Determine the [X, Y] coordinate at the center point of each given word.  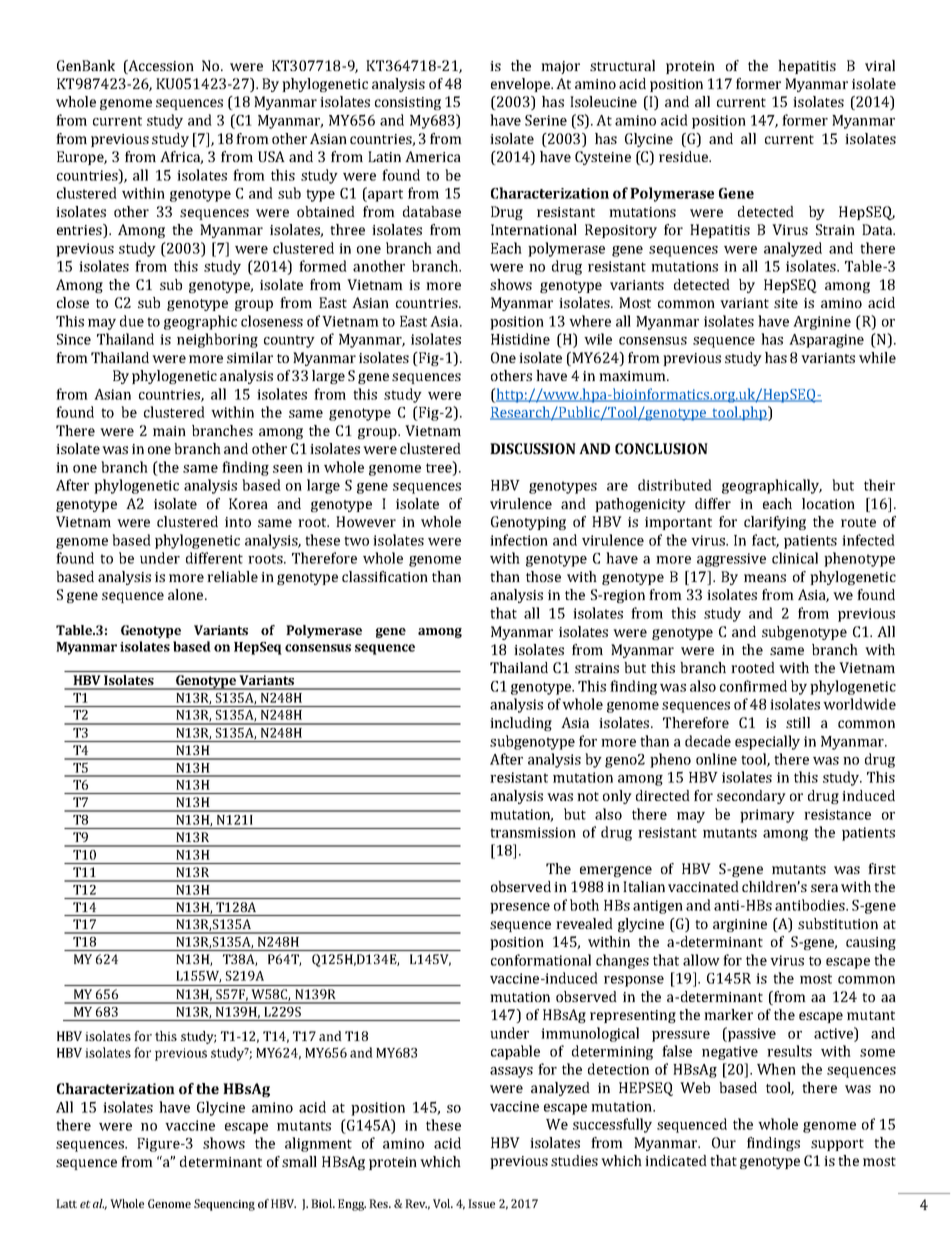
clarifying [775, 523]
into [238, 522]
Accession [160, 65]
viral [880, 65]
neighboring [217, 340]
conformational [541, 960]
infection [519, 540]
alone [187, 594]
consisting [408, 103]
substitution [838, 923]
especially [767, 742]
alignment [318, 1144]
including [521, 724]
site [786, 303]
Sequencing [224, 1205]
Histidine [520, 339]
